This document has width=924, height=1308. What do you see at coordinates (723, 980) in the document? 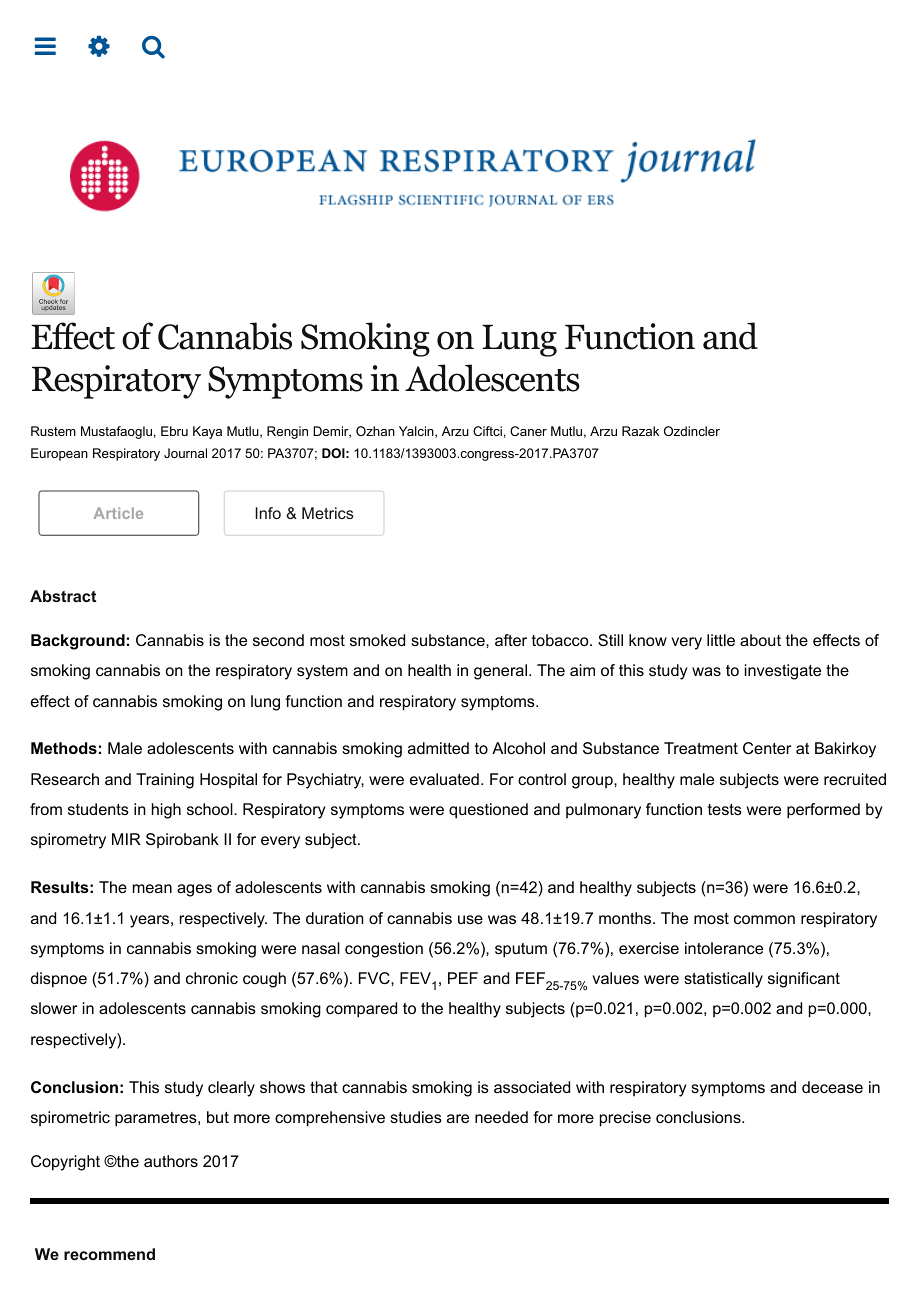
I see `statistically` at bounding box center [723, 980].
